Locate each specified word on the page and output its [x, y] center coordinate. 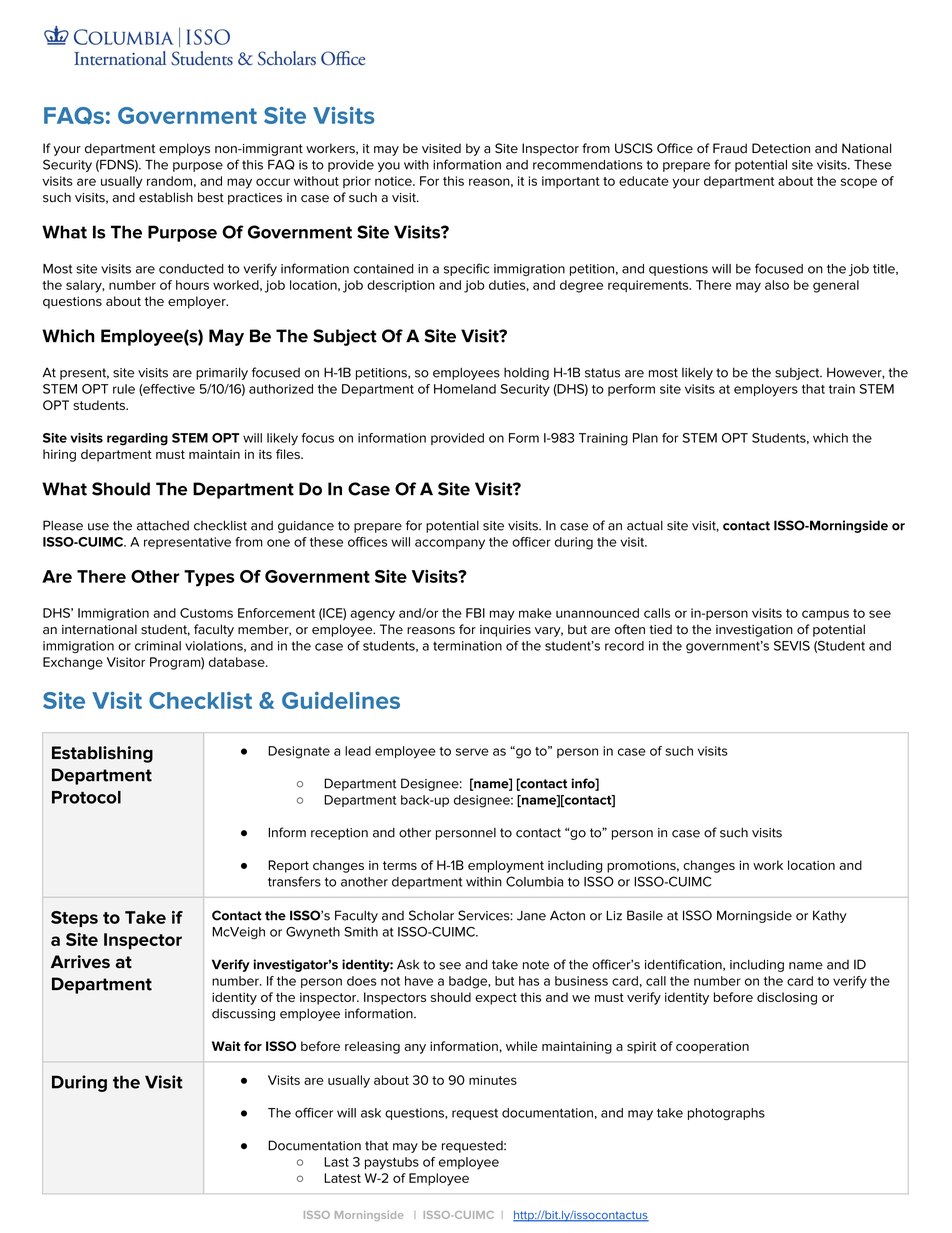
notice [394, 181]
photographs [726, 1114]
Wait [226, 1046]
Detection [781, 148]
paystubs [392, 1163]
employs [184, 149]
